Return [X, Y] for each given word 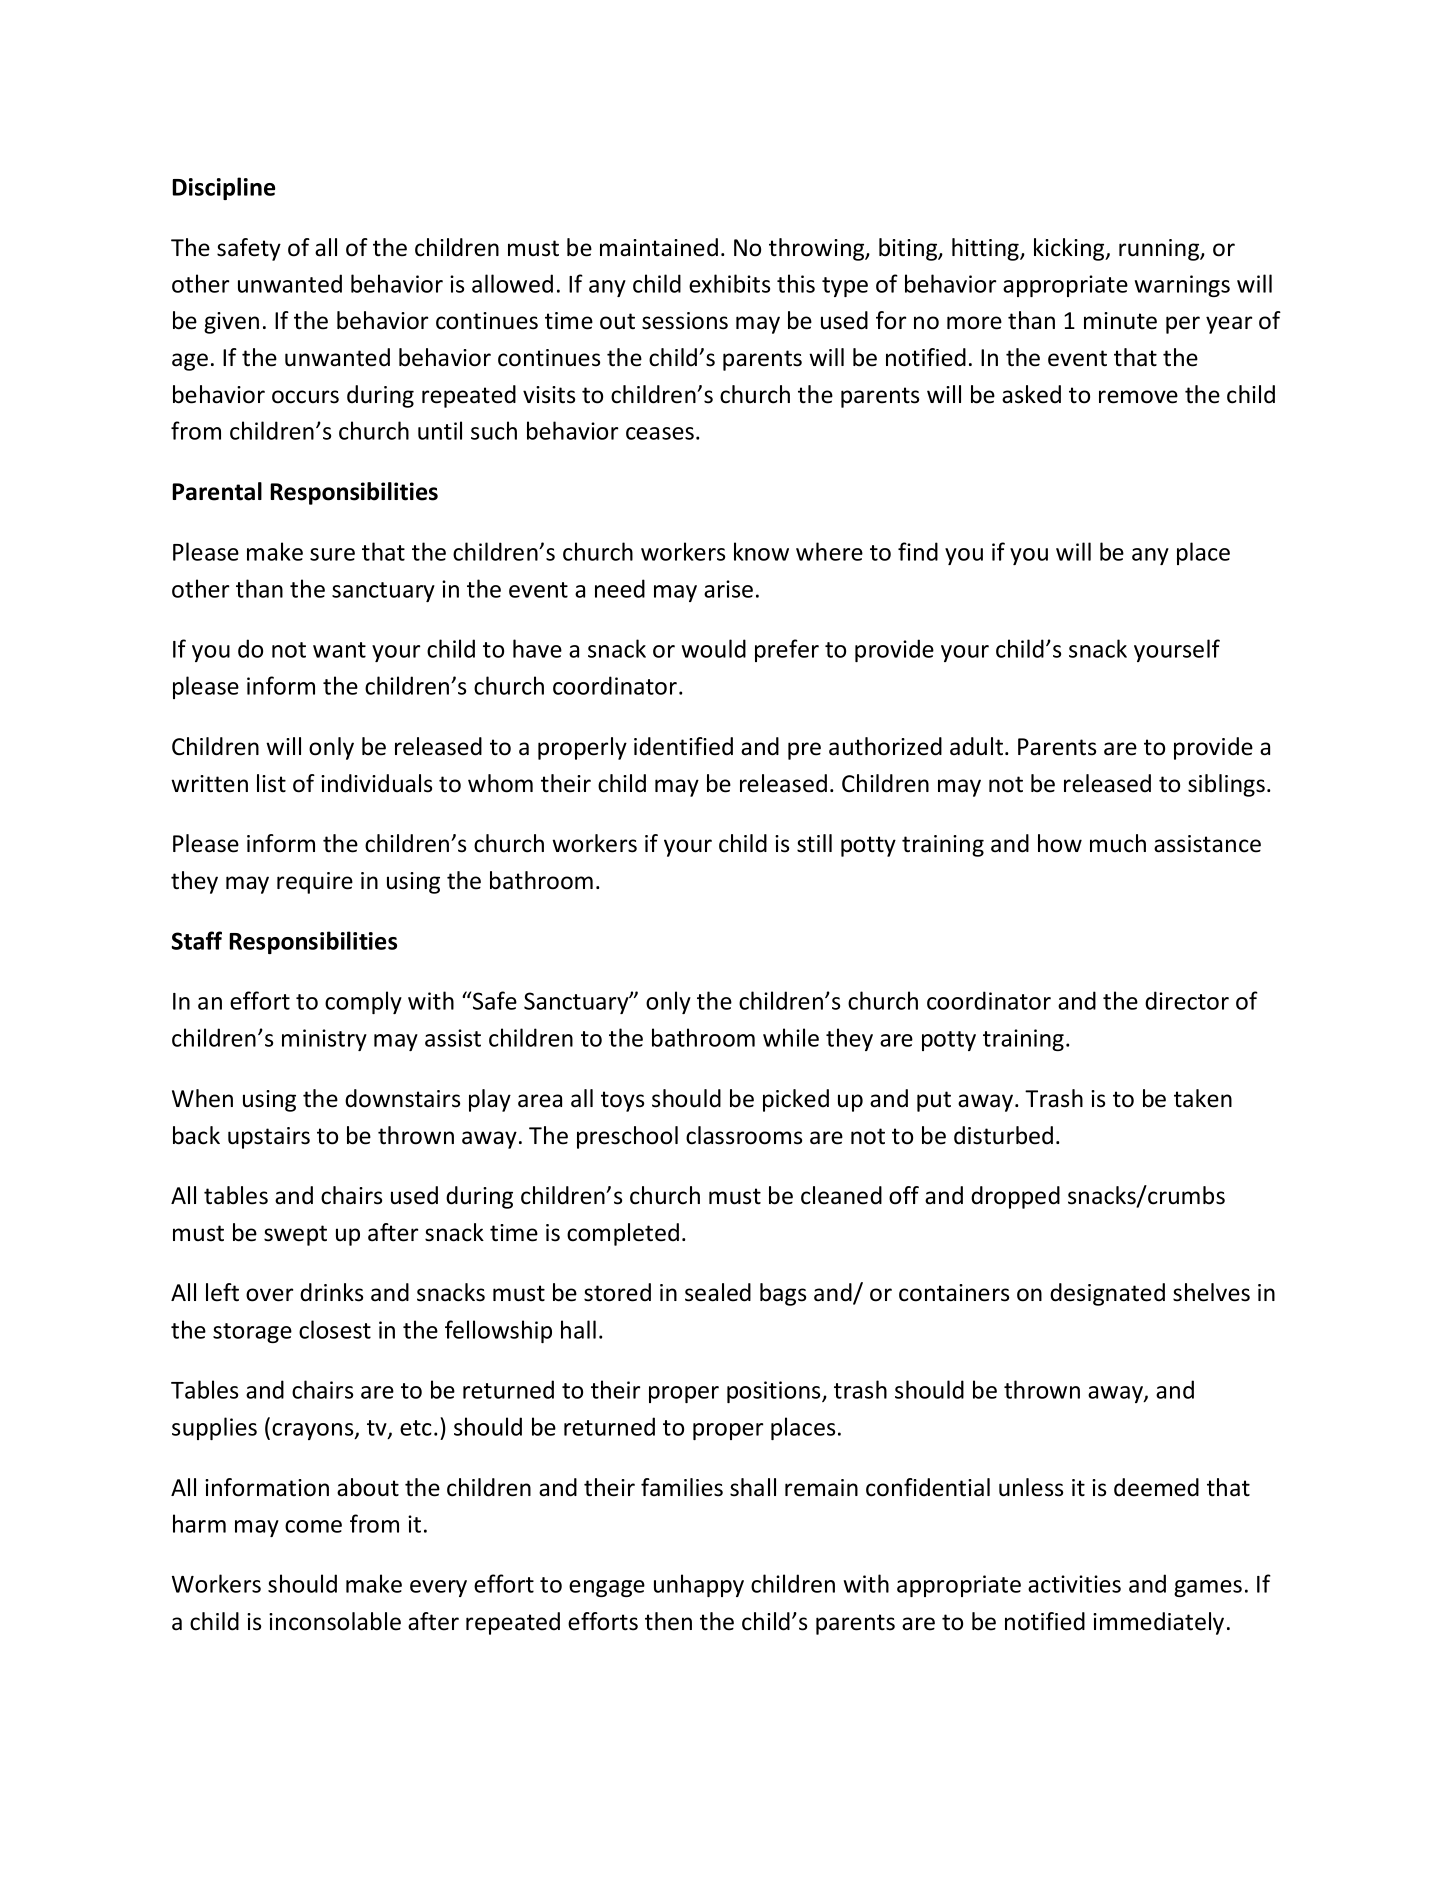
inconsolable [335, 1621]
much [1118, 843]
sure [332, 554]
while [791, 1037]
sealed [718, 1292]
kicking [1070, 249]
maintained [659, 247]
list [271, 783]
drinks [331, 1292]
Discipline [223, 188]
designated [1107, 1294]
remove [1138, 397]
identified [683, 746]
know [761, 551]
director [1187, 1000]
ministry [324, 1040]
